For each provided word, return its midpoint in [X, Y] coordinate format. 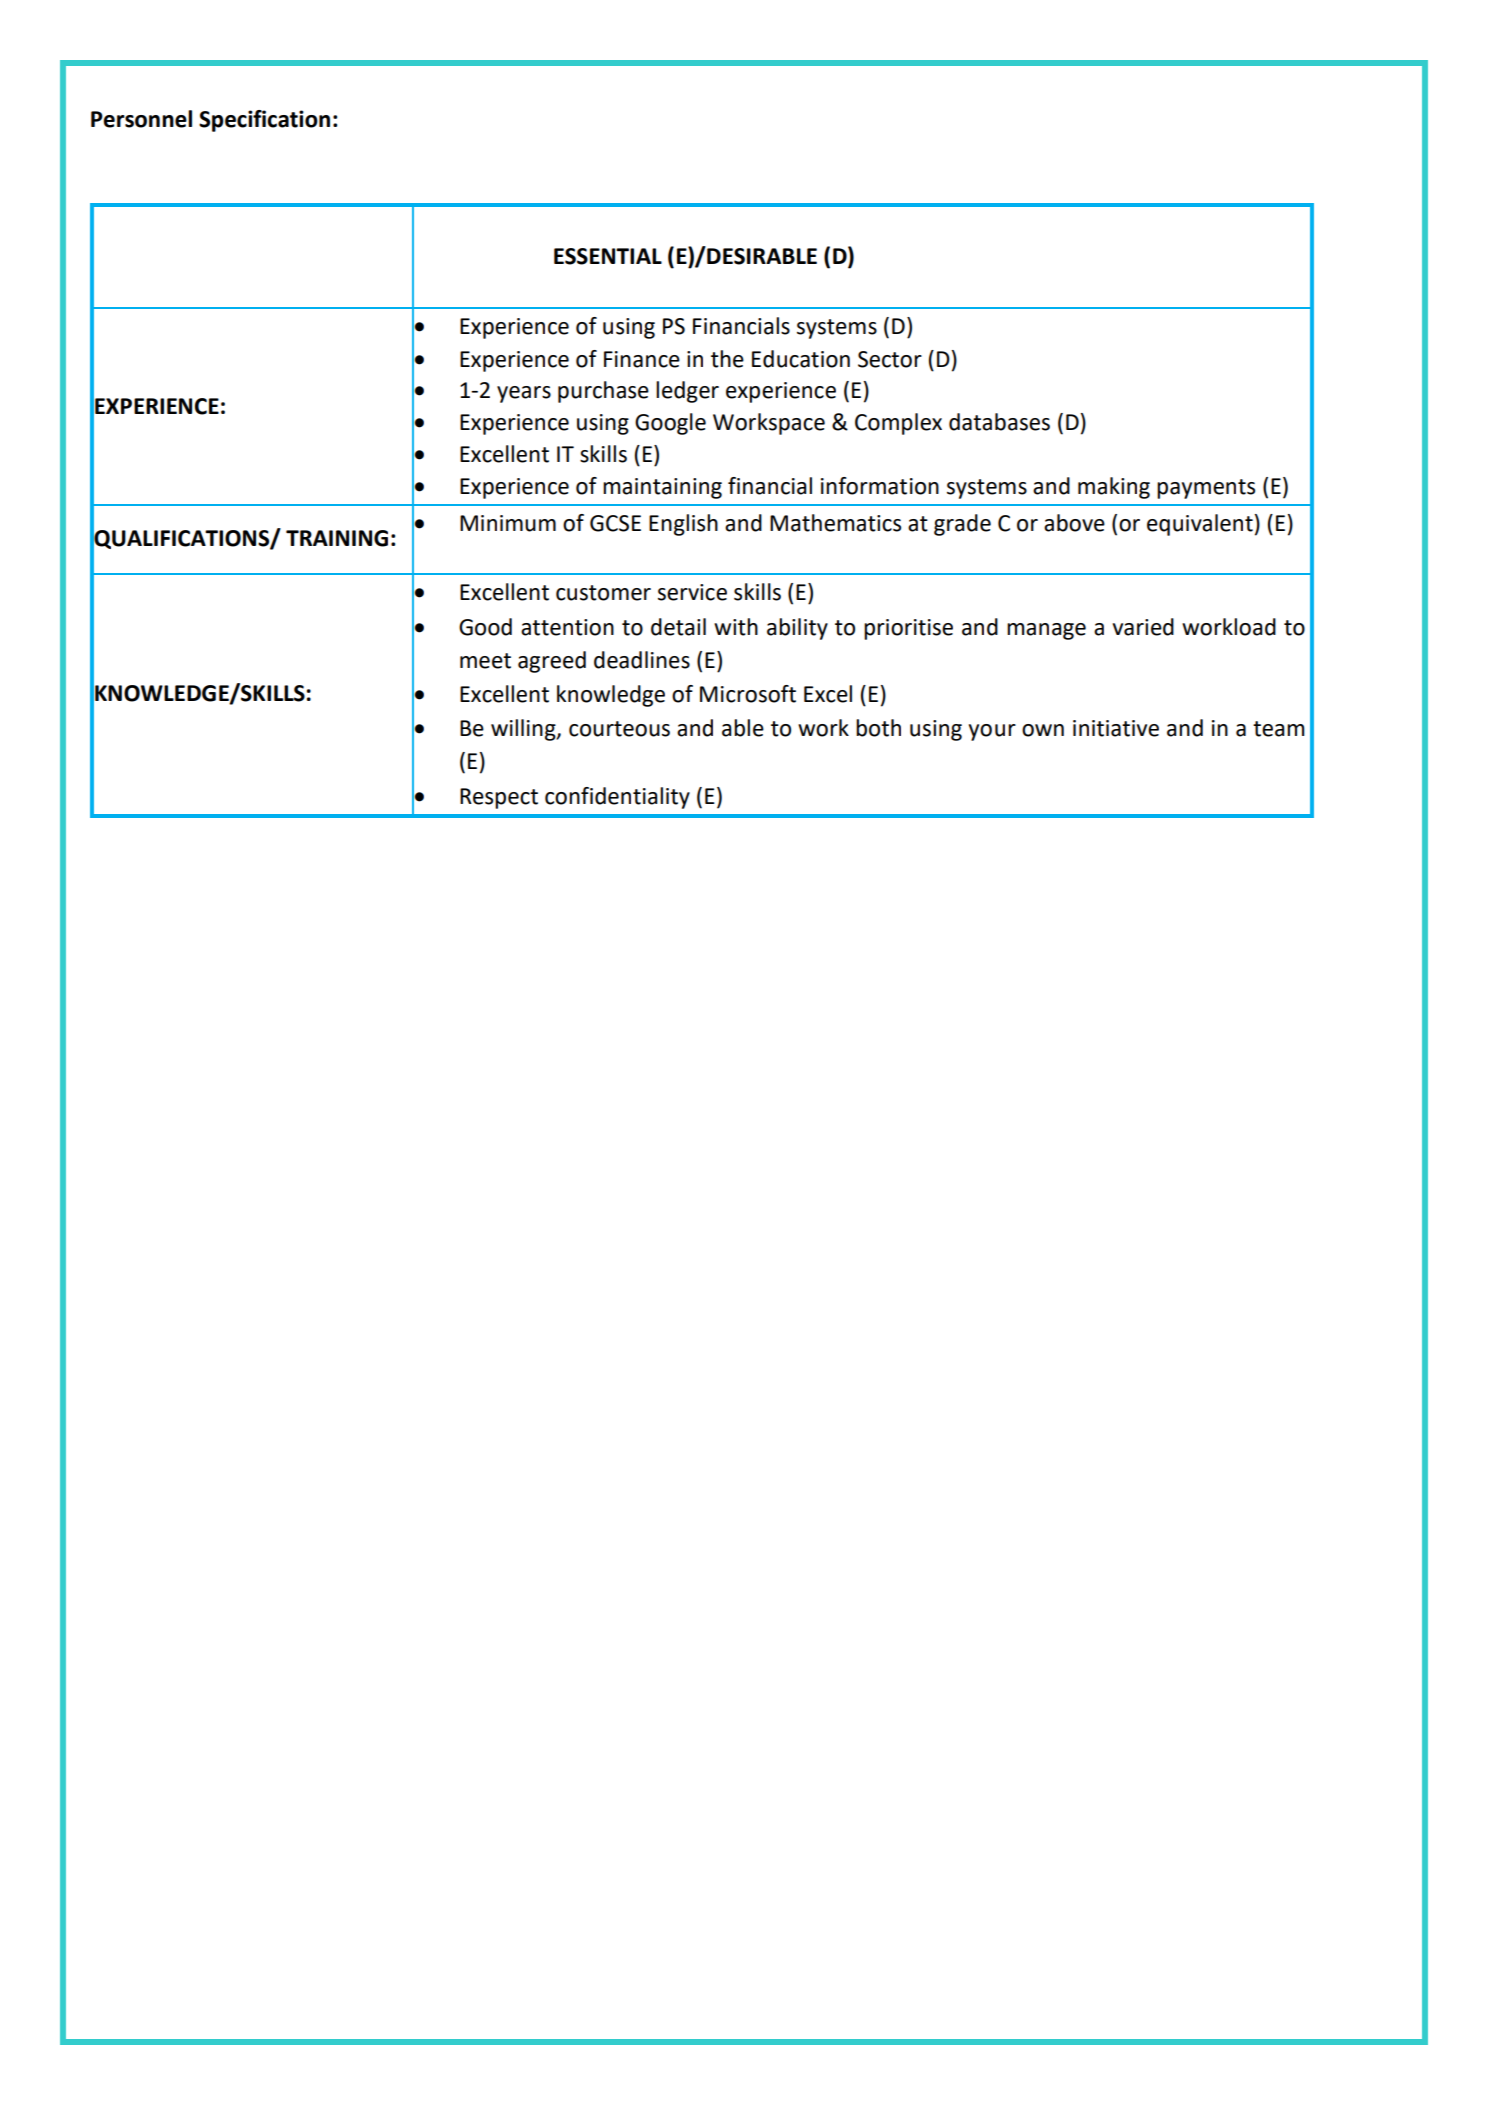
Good [485, 627]
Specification [264, 121]
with [736, 627]
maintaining [662, 488]
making [1114, 488]
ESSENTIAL [608, 256]
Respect [499, 798]
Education [801, 359]
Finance [642, 359]
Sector [890, 359]
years [524, 394]
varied [1143, 627]
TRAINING [337, 538]
